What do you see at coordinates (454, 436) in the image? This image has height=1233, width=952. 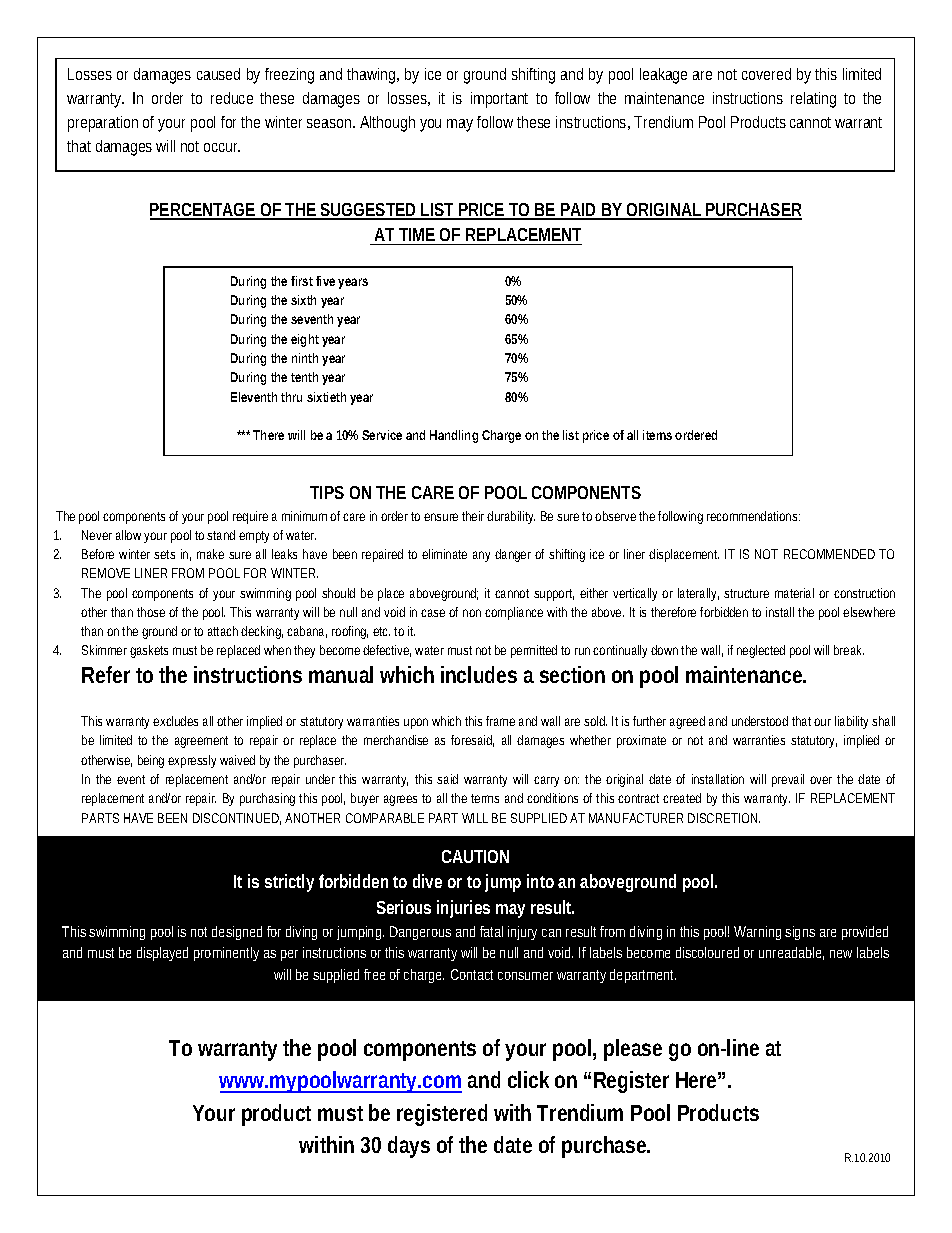 I see `Handling` at bounding box center [454, 436].
